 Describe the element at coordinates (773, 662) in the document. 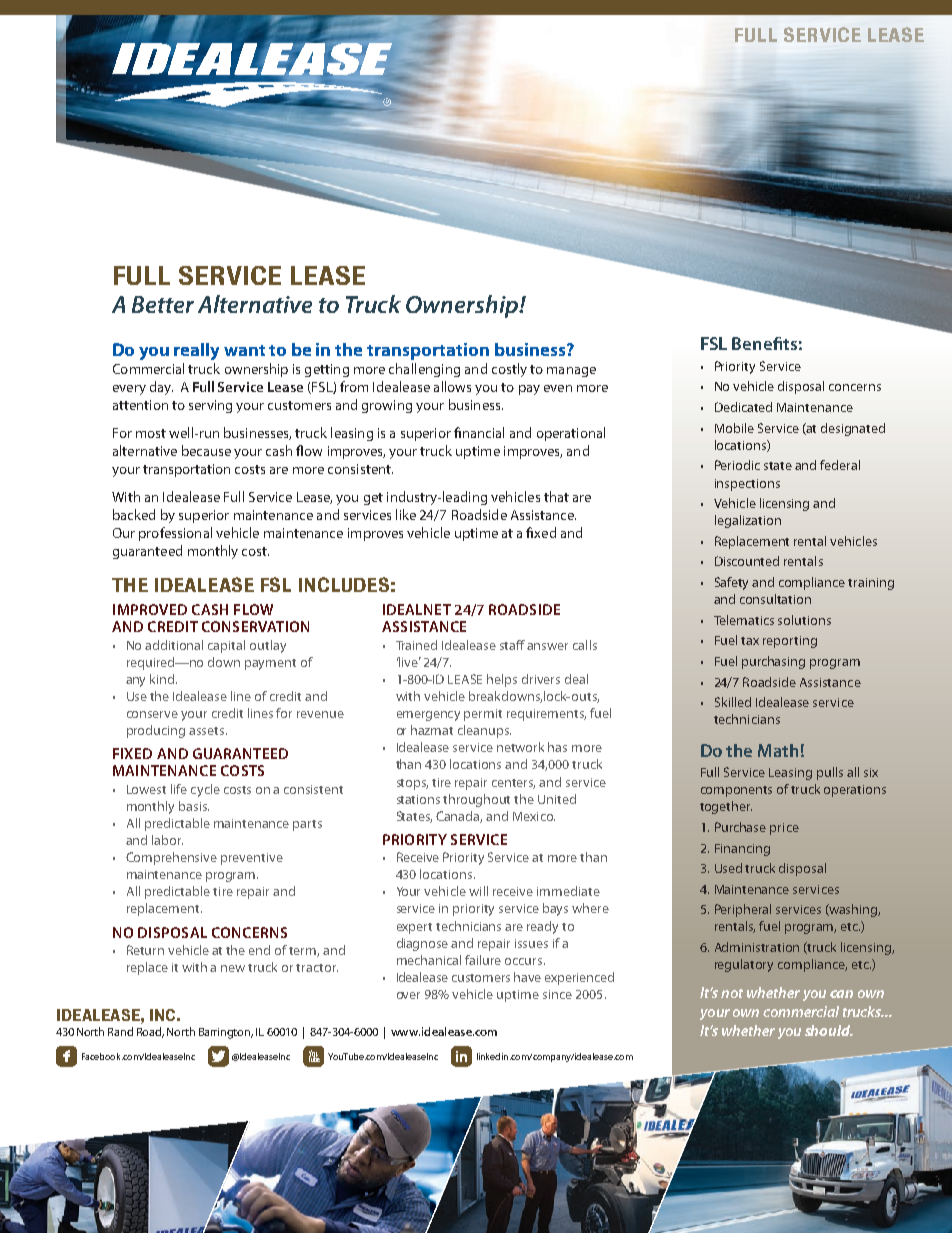

I see `purchasing` at that location.
